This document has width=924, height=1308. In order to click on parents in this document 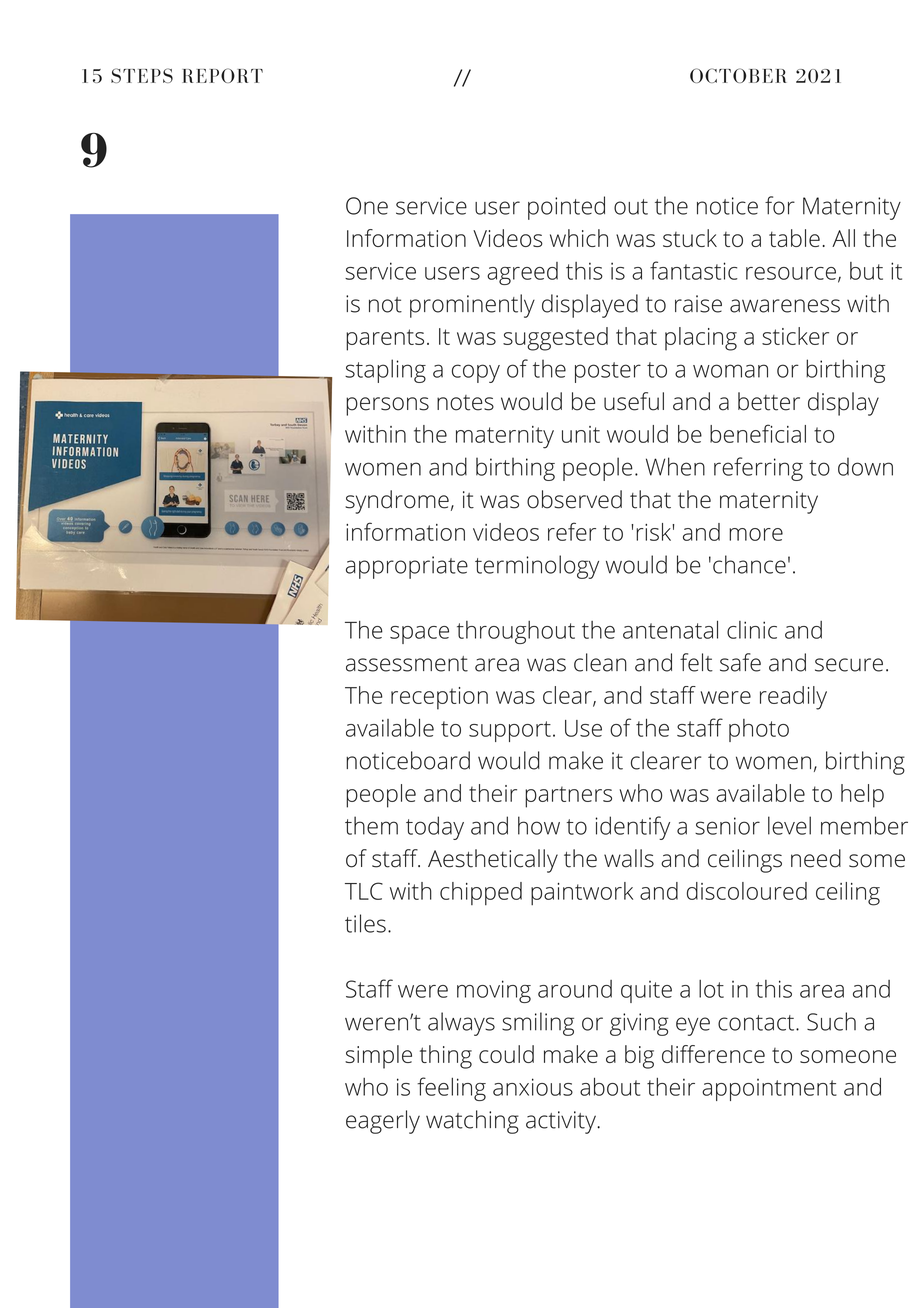, I will do `click(385, 340)`.
